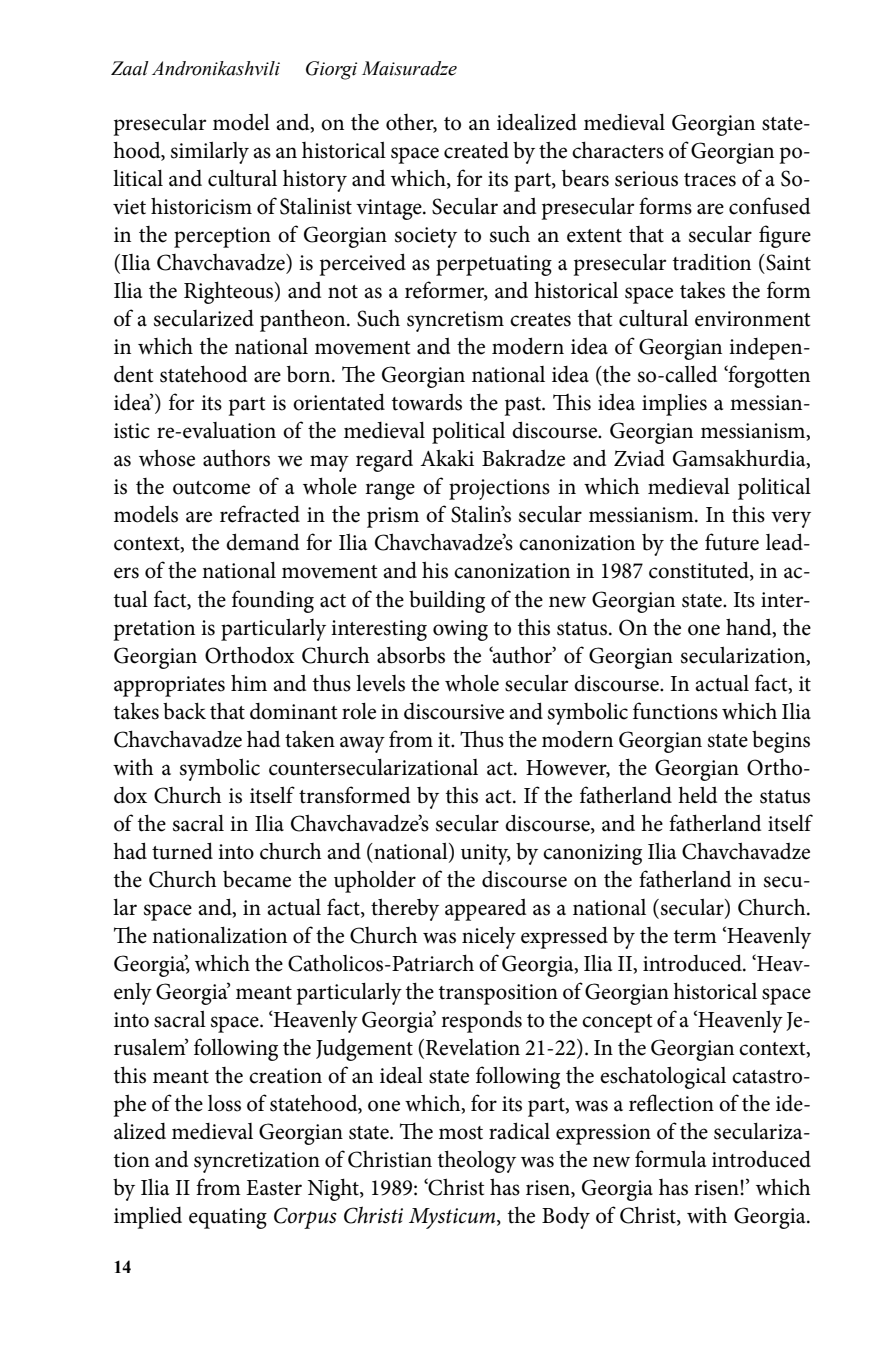 This page has height=1345, width=896. Describe the element at coordinates (228, 1218) in the page. I see `equating` at that location.
